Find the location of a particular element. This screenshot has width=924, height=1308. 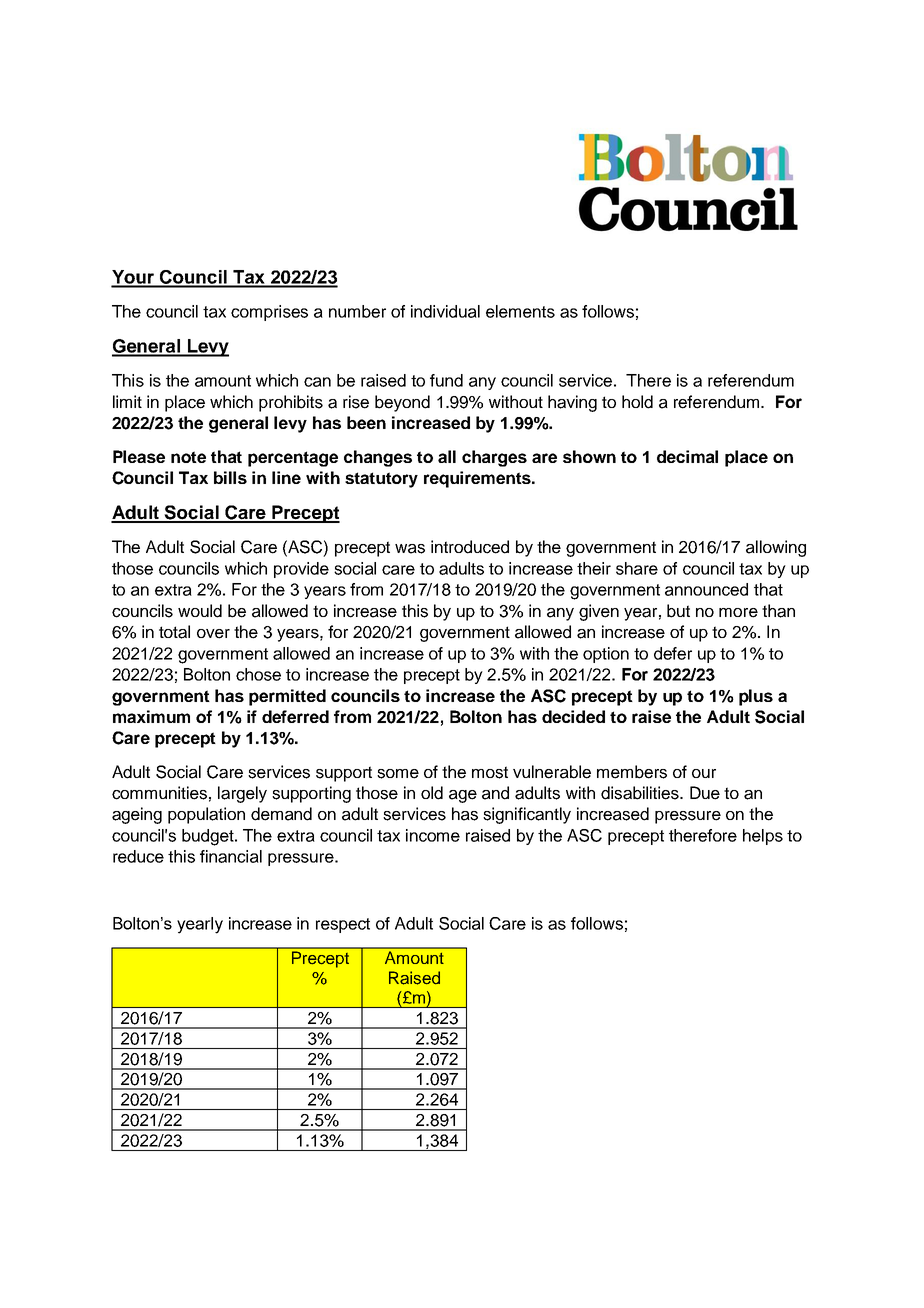

given is located at coordinates (599, 612).
